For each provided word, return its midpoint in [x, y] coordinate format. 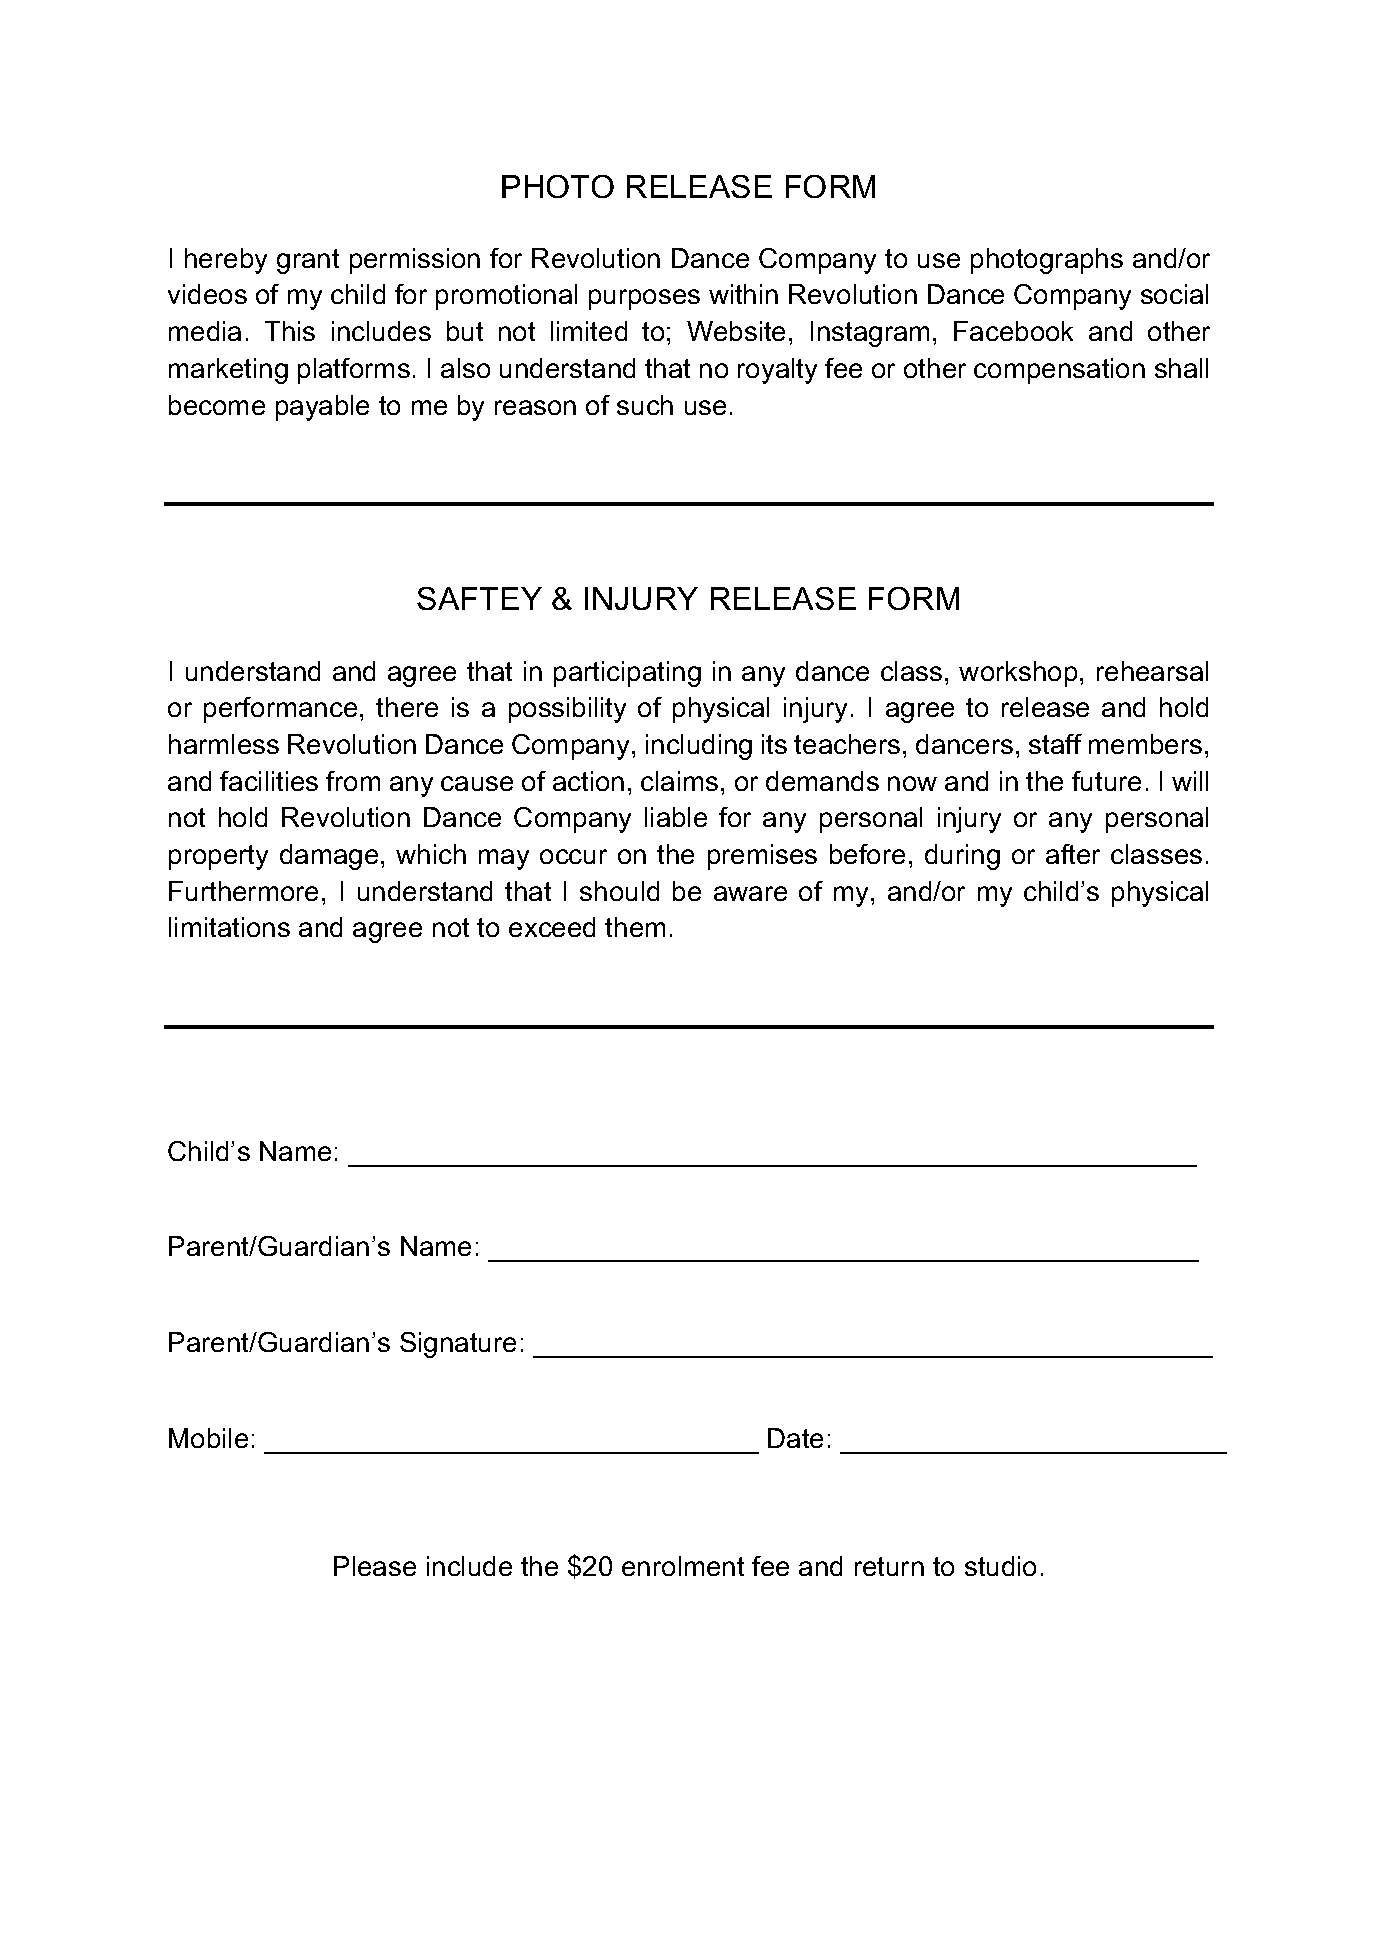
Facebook [1013, 331]
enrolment [683, 1566]
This [290, 331]
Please [375, 1566]
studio [1000, 1566]
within [743, 294]
